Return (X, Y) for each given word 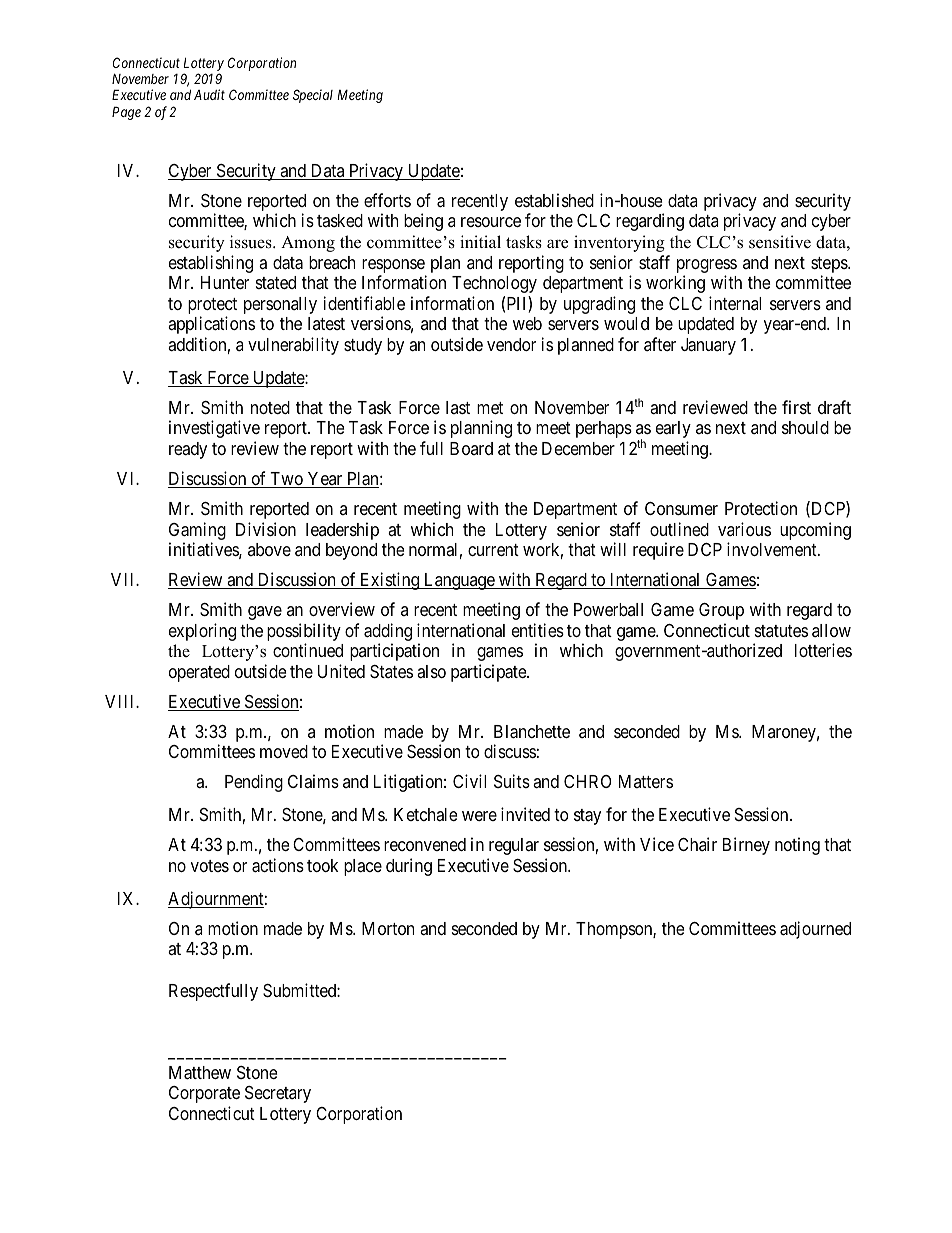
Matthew (200, 1073)
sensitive (780, 242)
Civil (469, 781)
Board (471, 448)
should (805, 427)
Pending (254, 783)
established (554, 200)
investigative (214, 429)
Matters (646, 781)
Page (126, 113)
